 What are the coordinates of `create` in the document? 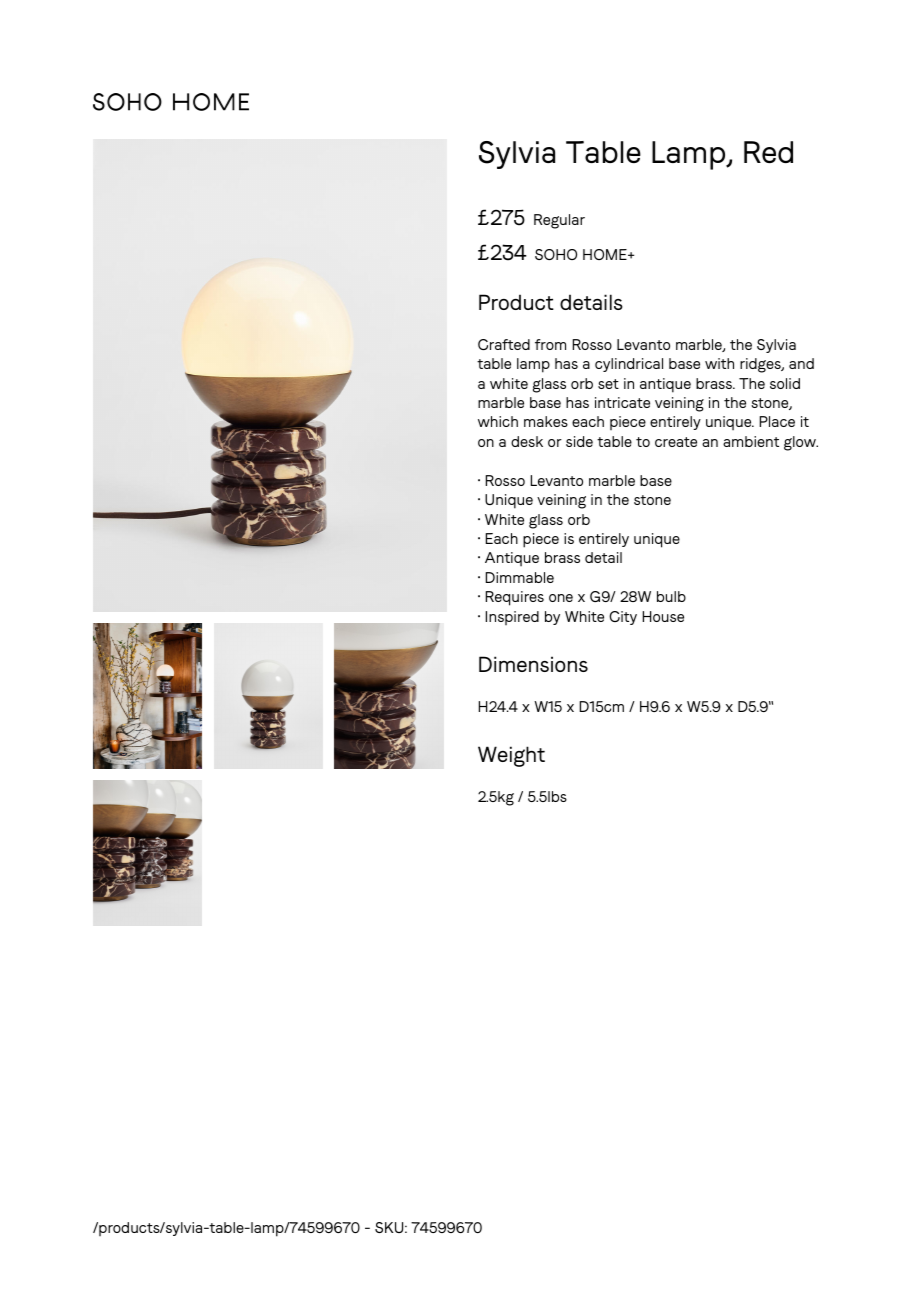 It's located at (676, 442).
